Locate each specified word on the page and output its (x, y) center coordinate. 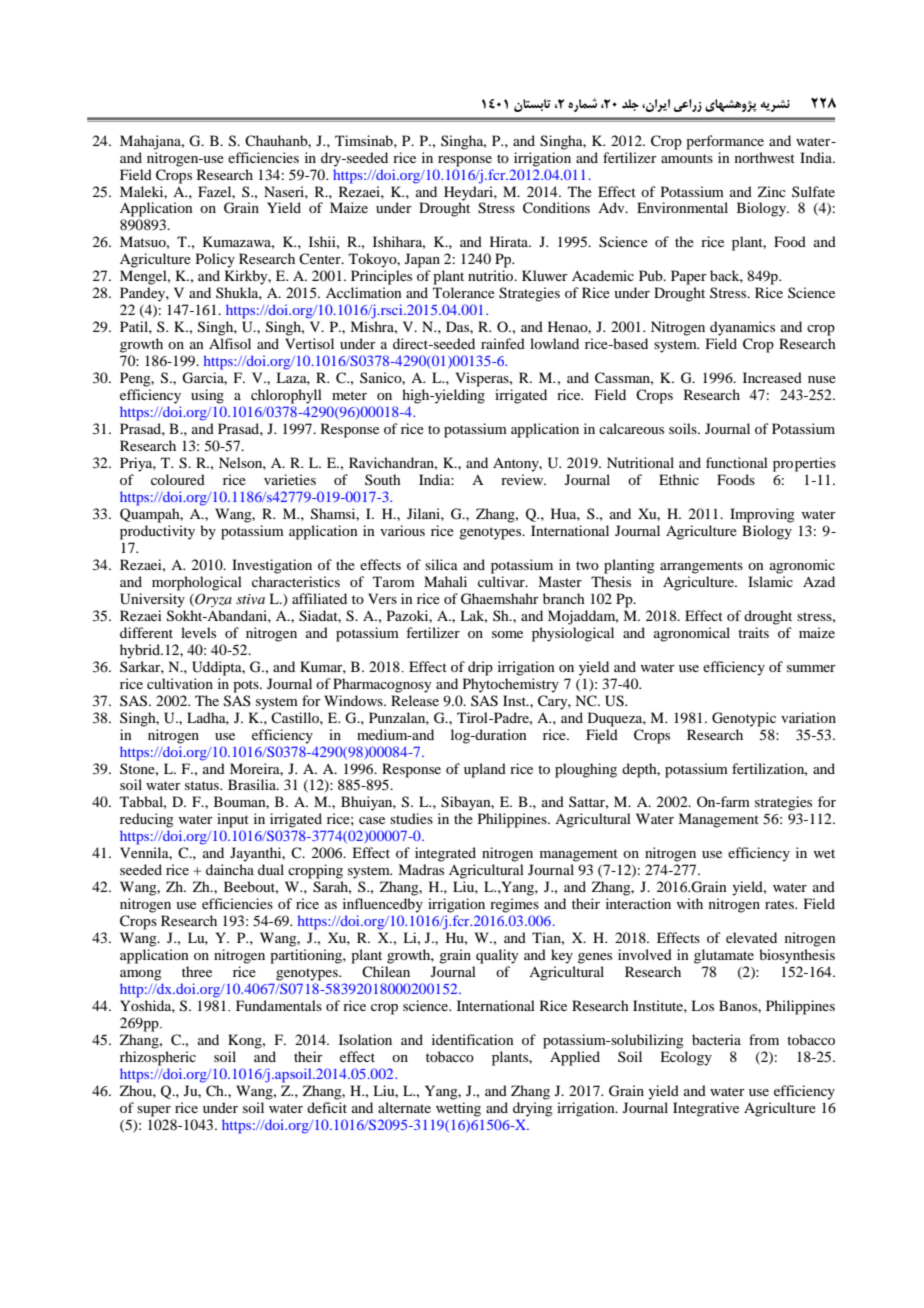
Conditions (556, 208)
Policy (215, 260)
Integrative (706, 1109)
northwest (765, 157)
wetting (458, 1109)
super (154, 1111)
